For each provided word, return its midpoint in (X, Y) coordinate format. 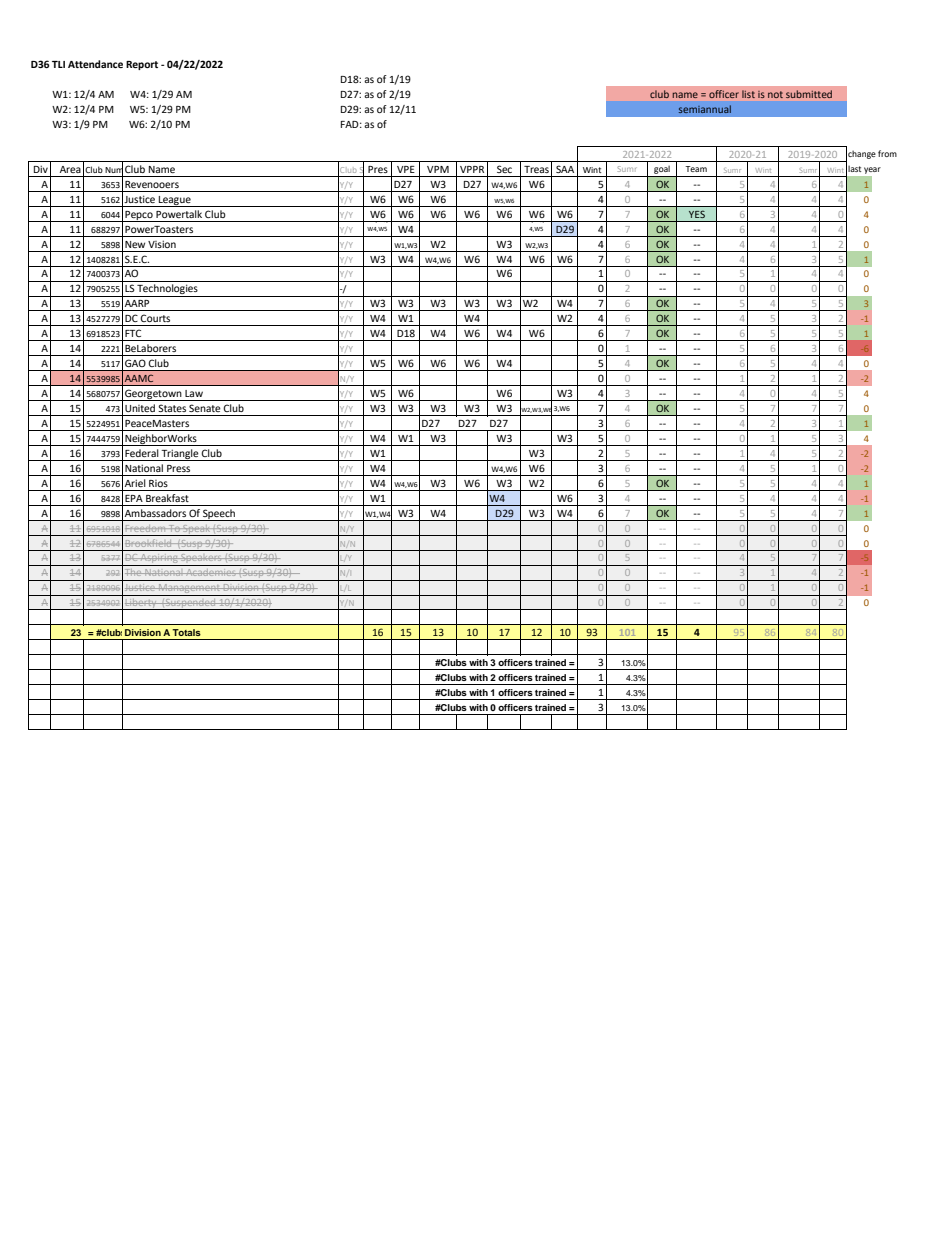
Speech (219, 515)
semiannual (705, 109)
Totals (186, 632)
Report (142, 65)
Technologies (167, 290)
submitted (809, 94)
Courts (155, 318)
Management (189, 590)
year (872, 170)
